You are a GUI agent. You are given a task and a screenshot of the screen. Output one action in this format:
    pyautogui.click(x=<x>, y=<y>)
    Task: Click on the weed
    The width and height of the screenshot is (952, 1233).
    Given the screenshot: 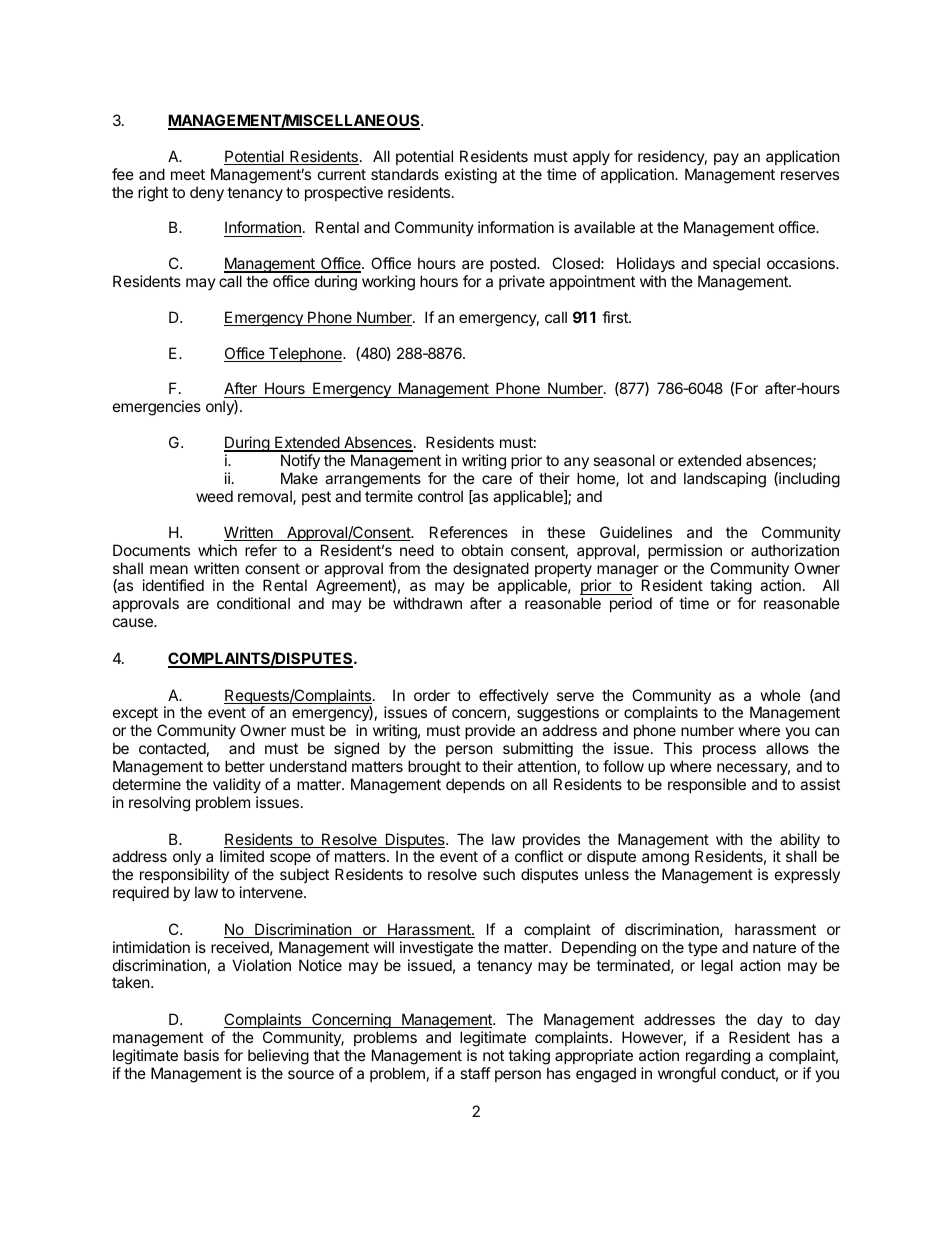 What is the action you would take?
    pyautogui.click(x=214, y=496)
